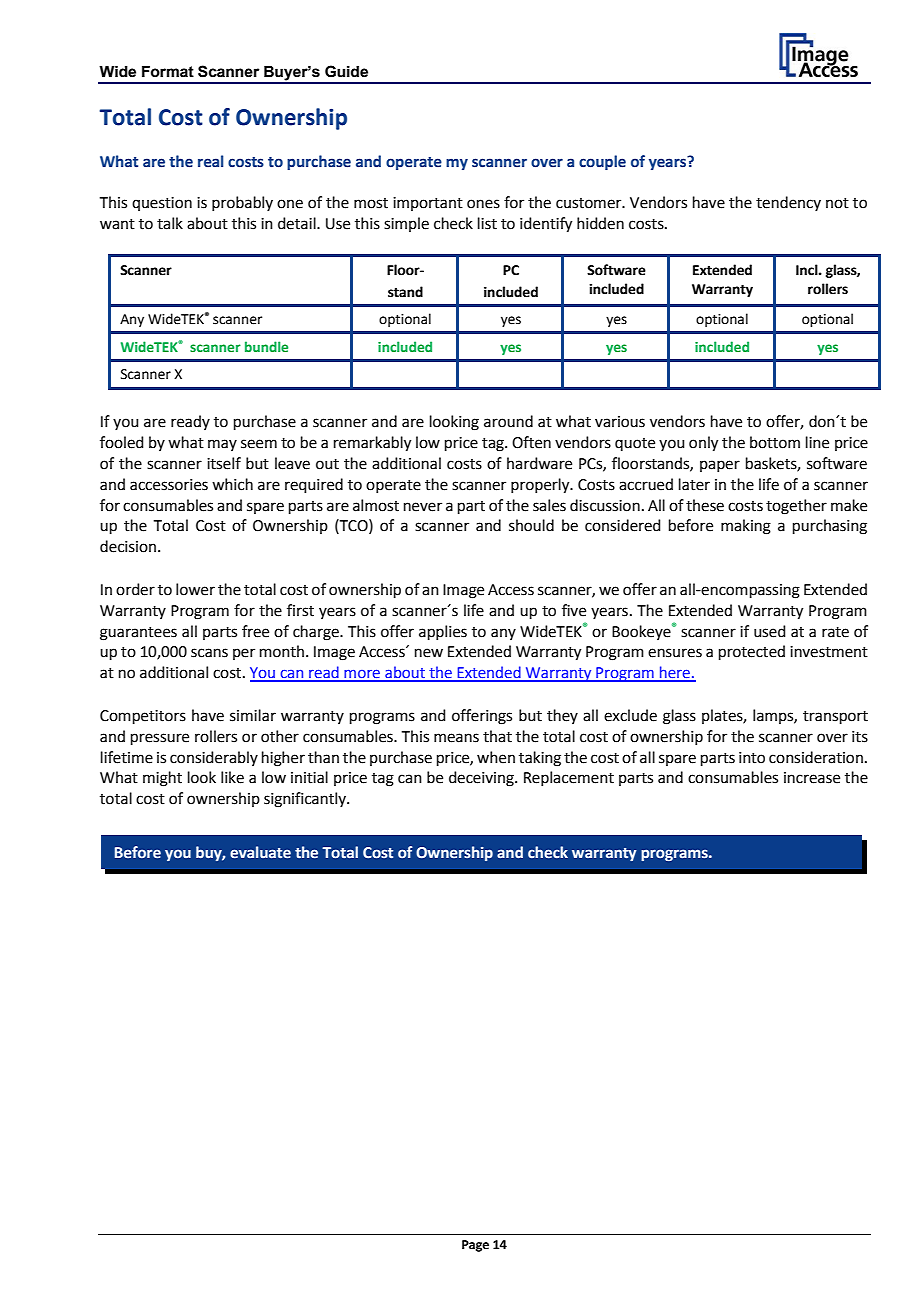  Describe the element at coordinates (569, 778) in the screenshot. I see `Replacement` at that location.
